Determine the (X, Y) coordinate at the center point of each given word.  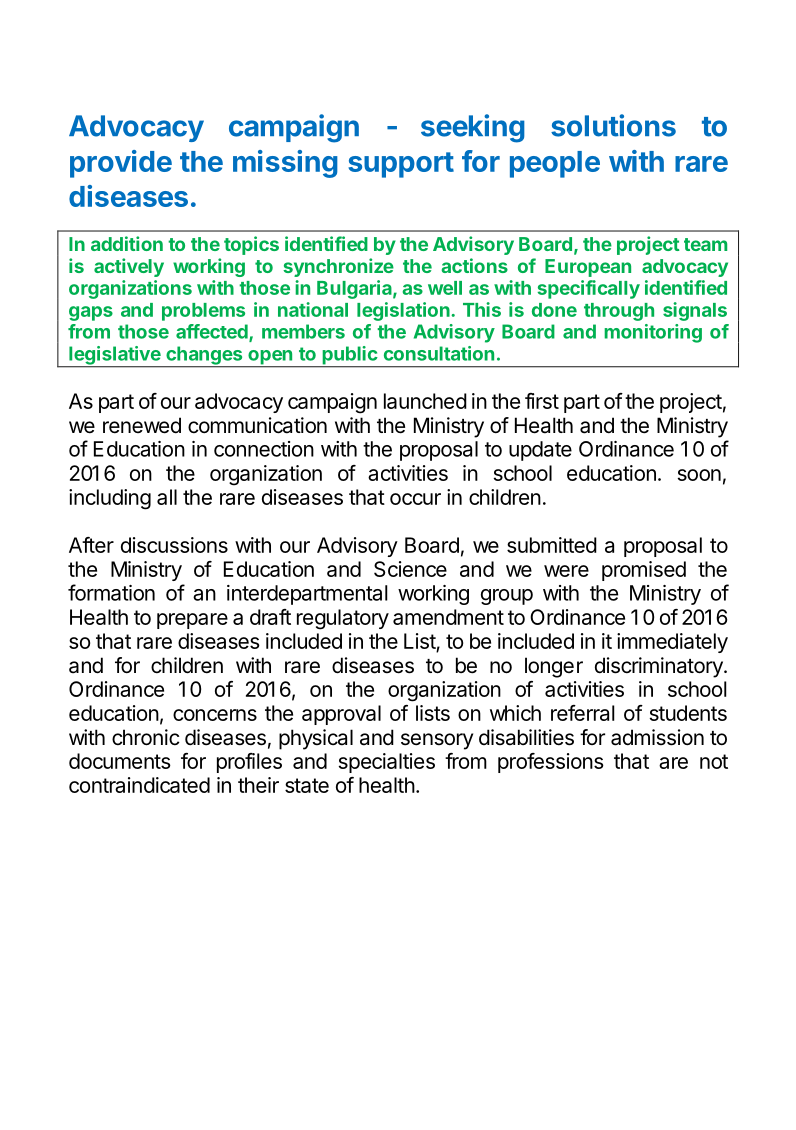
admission (657, 737)
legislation (404, 311)
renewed (142, 425)
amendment (448, 617)
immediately (672, 643)
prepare (192, 621)
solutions (613, 125)
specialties (387, 763)
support (401, 165)
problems (203, 312)
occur (415, 499)
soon (699, 475)
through (619, 312)
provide (121, 164)
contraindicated (139, 785)
